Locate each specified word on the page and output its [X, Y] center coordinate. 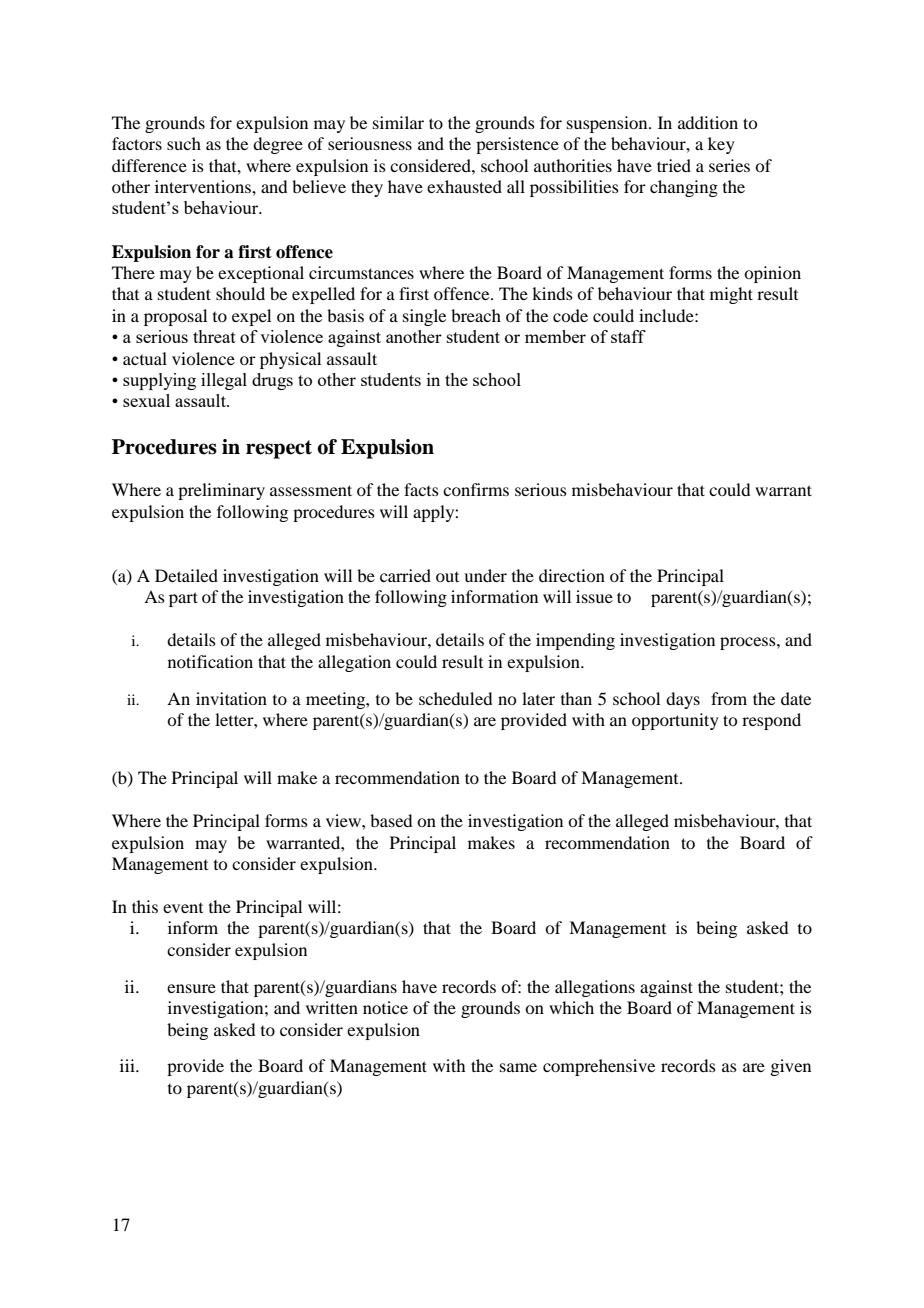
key [721, 145]
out [447, 577]
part [183, 599]
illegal [224, 381]
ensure [191, 988]
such [184, 143]
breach [476, 315]
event [183, 908]
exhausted [464, 186]
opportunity [675, 721]
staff [628, 336]
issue [594, 596]
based [391, 820]
